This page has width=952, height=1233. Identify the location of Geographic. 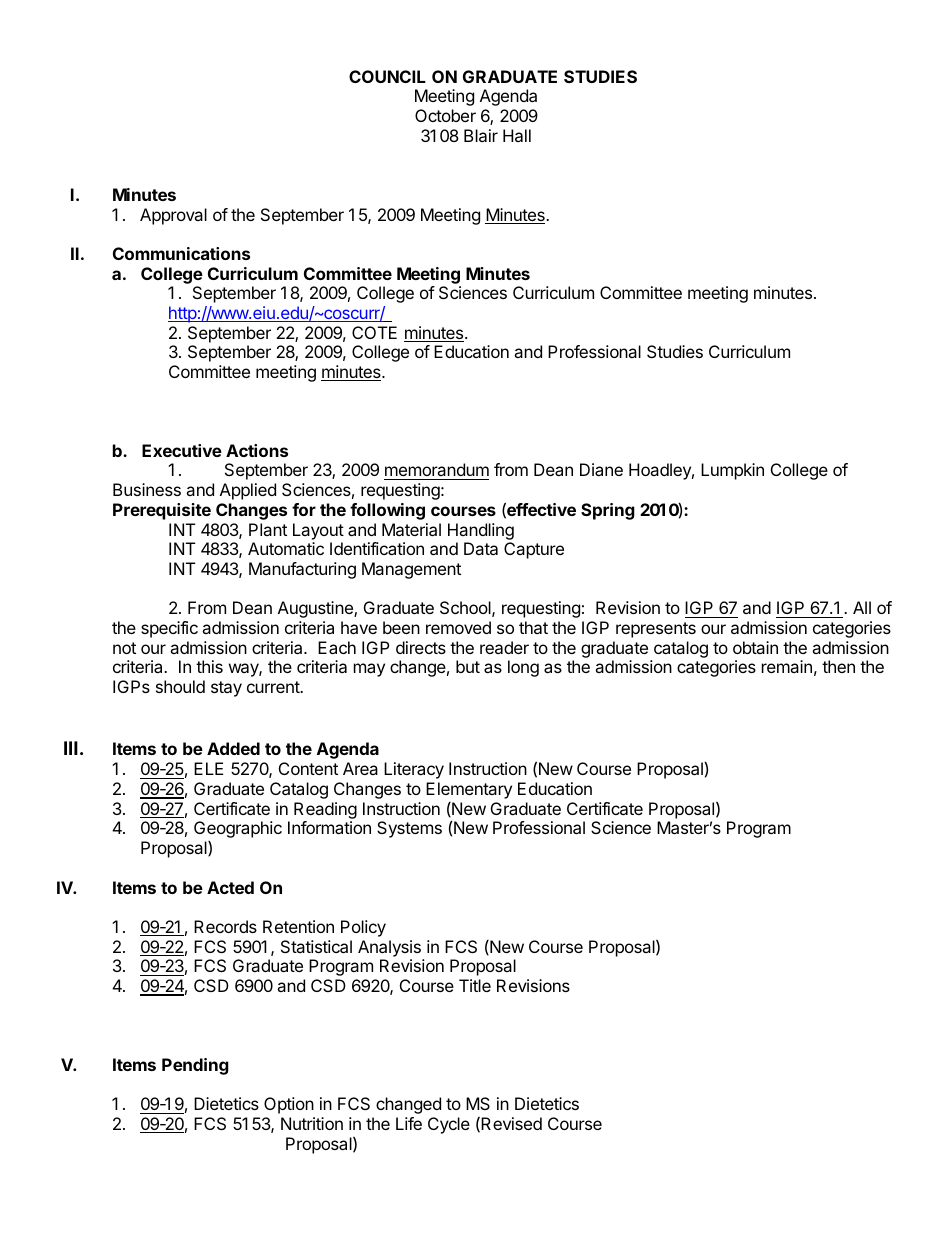
(238, 829).
